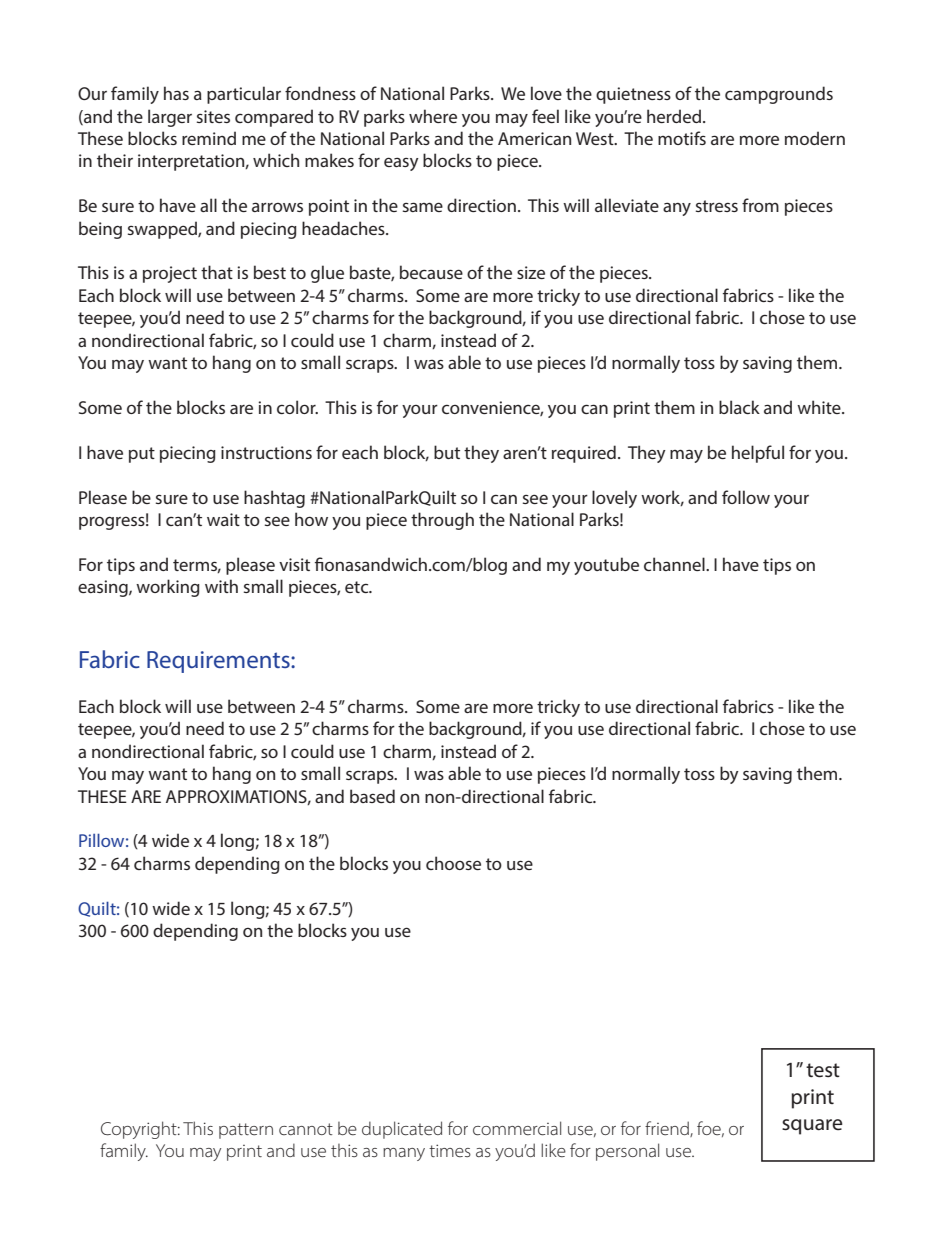 This page has height=1233, width=952. What do you see at coordinates (372, 796) in the page?
I see `based` at bounding box center [372, 796].
